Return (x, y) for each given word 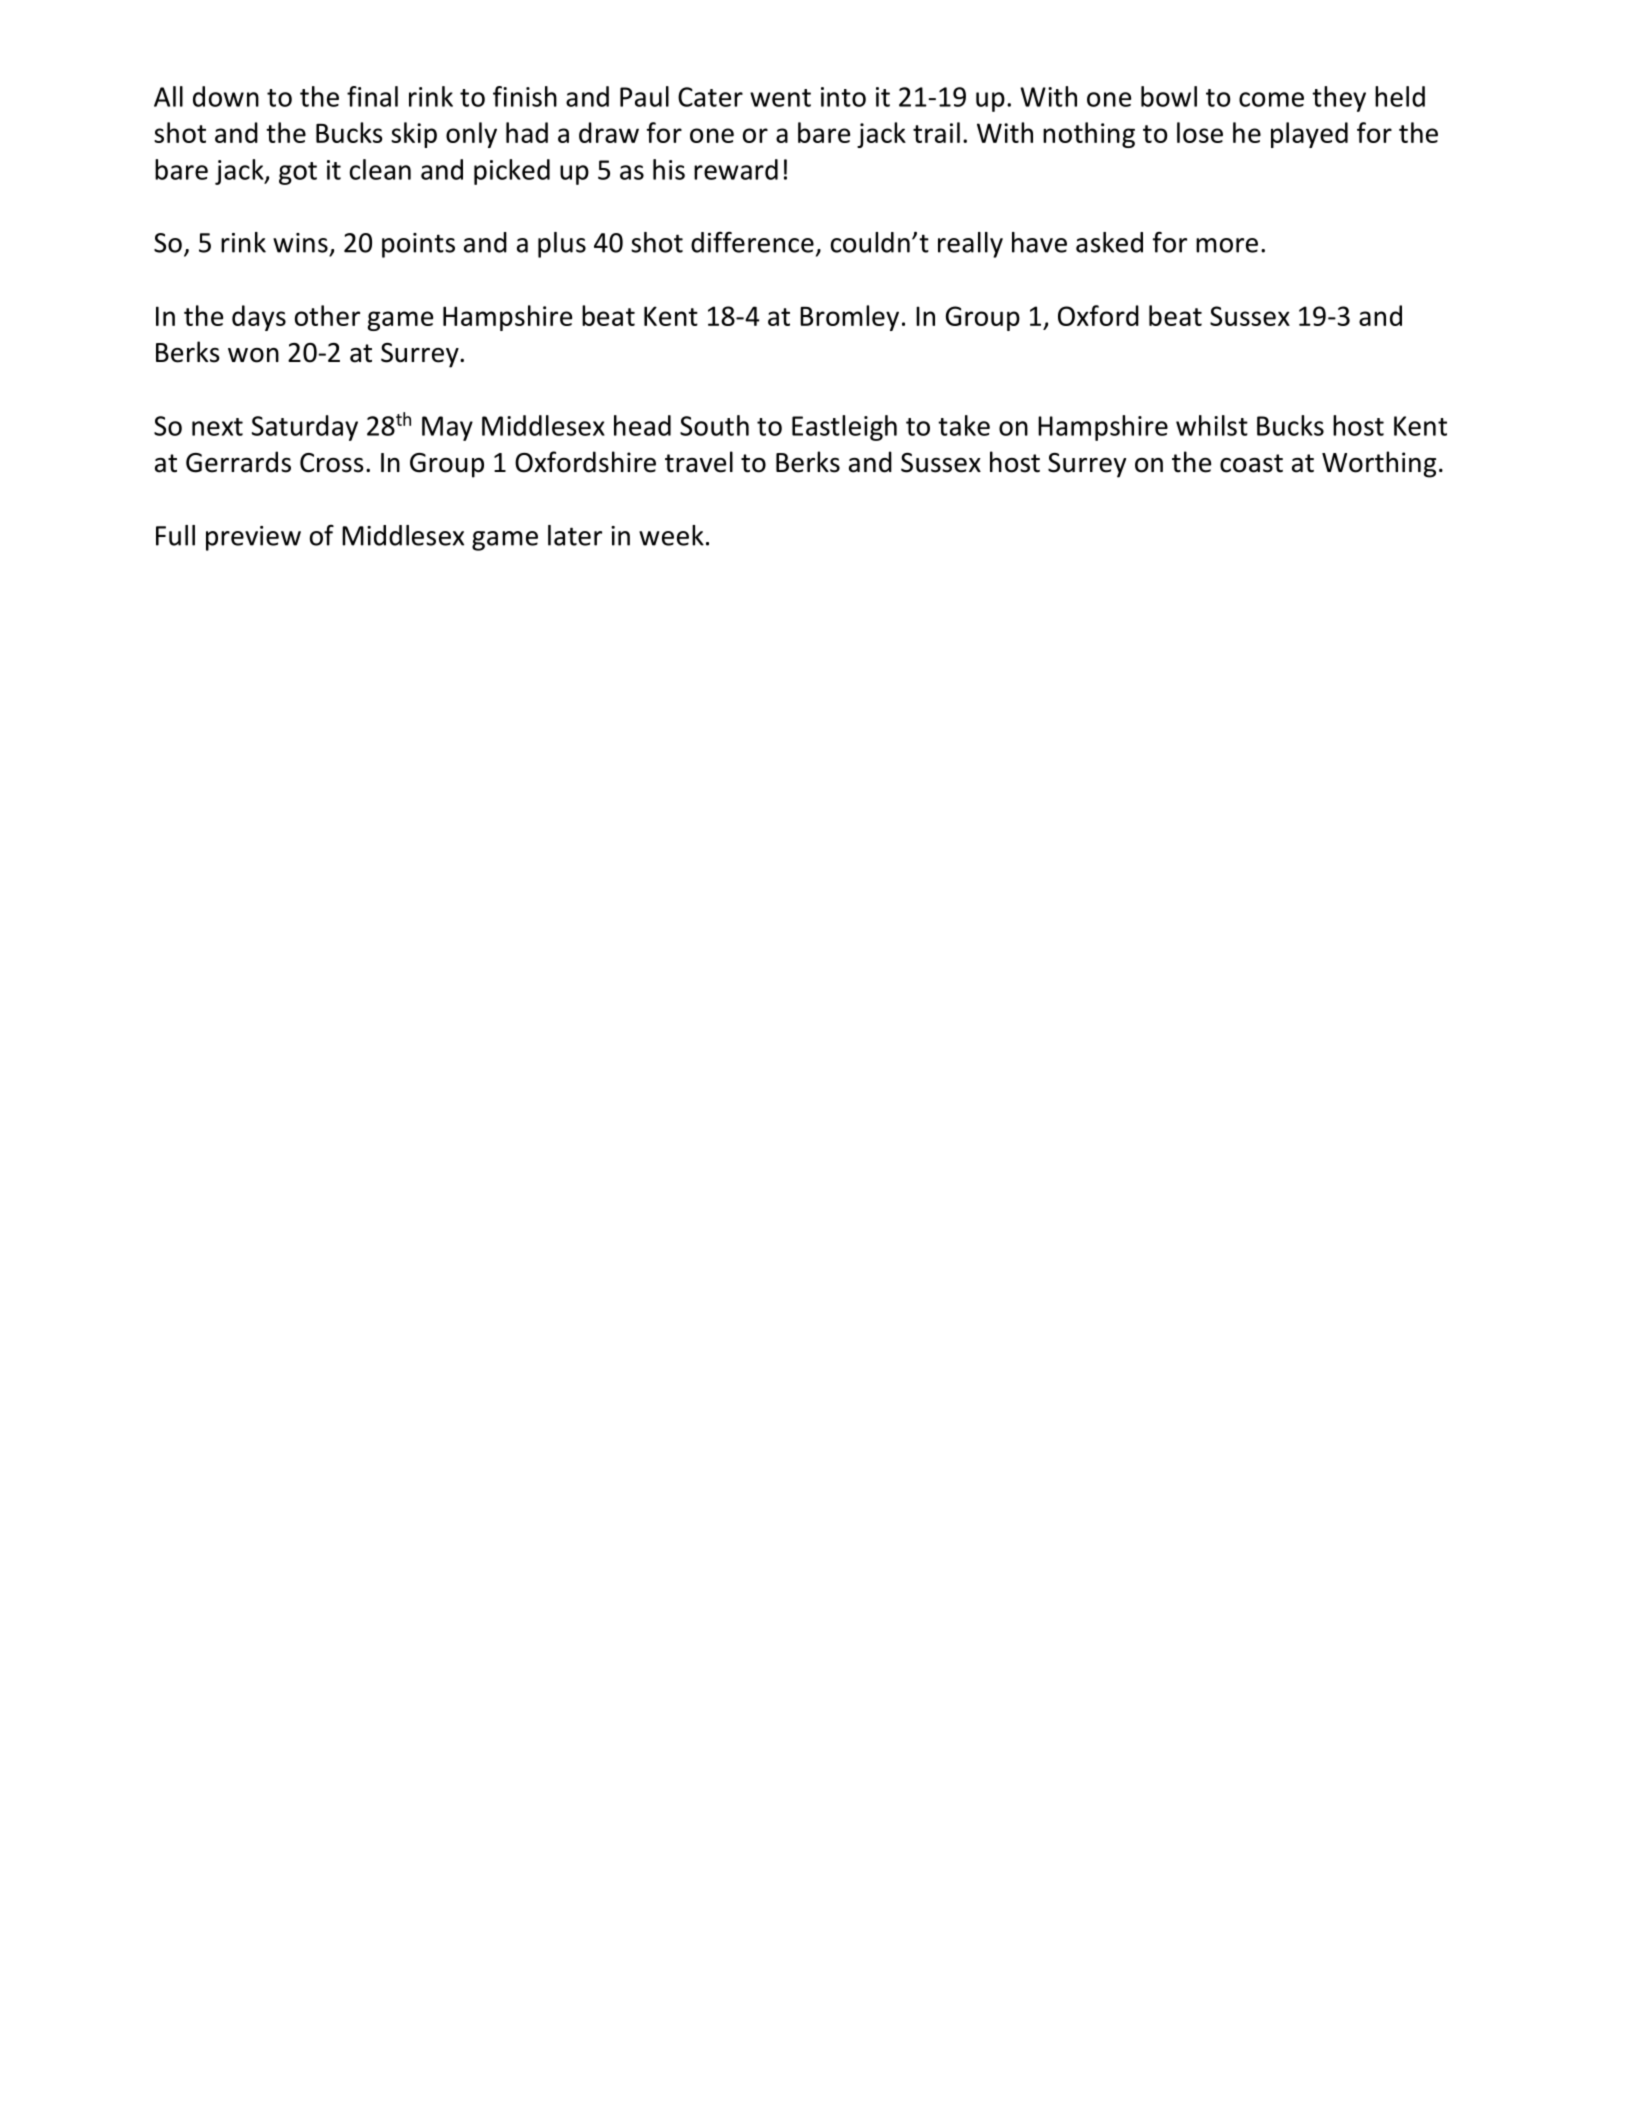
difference (752, 242)
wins (300, 243)
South (714, 425)
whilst (1212, 425)
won (253, 355)
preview (253, 538)
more (1227, 245)
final (372, 96)
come (1271, 99)
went (780, 98)
